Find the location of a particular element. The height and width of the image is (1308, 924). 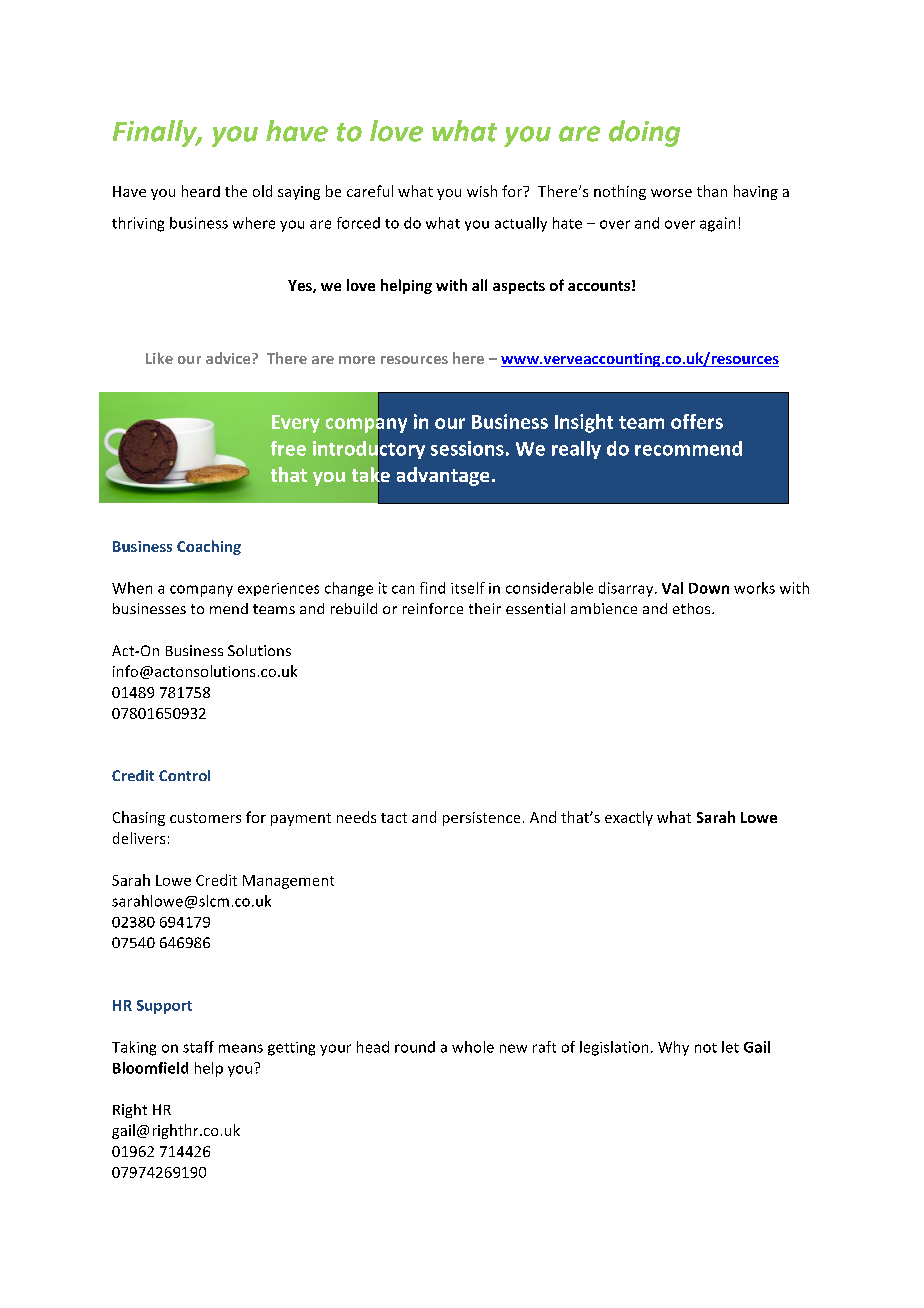

ethos is located at coordinates (693, 608).
